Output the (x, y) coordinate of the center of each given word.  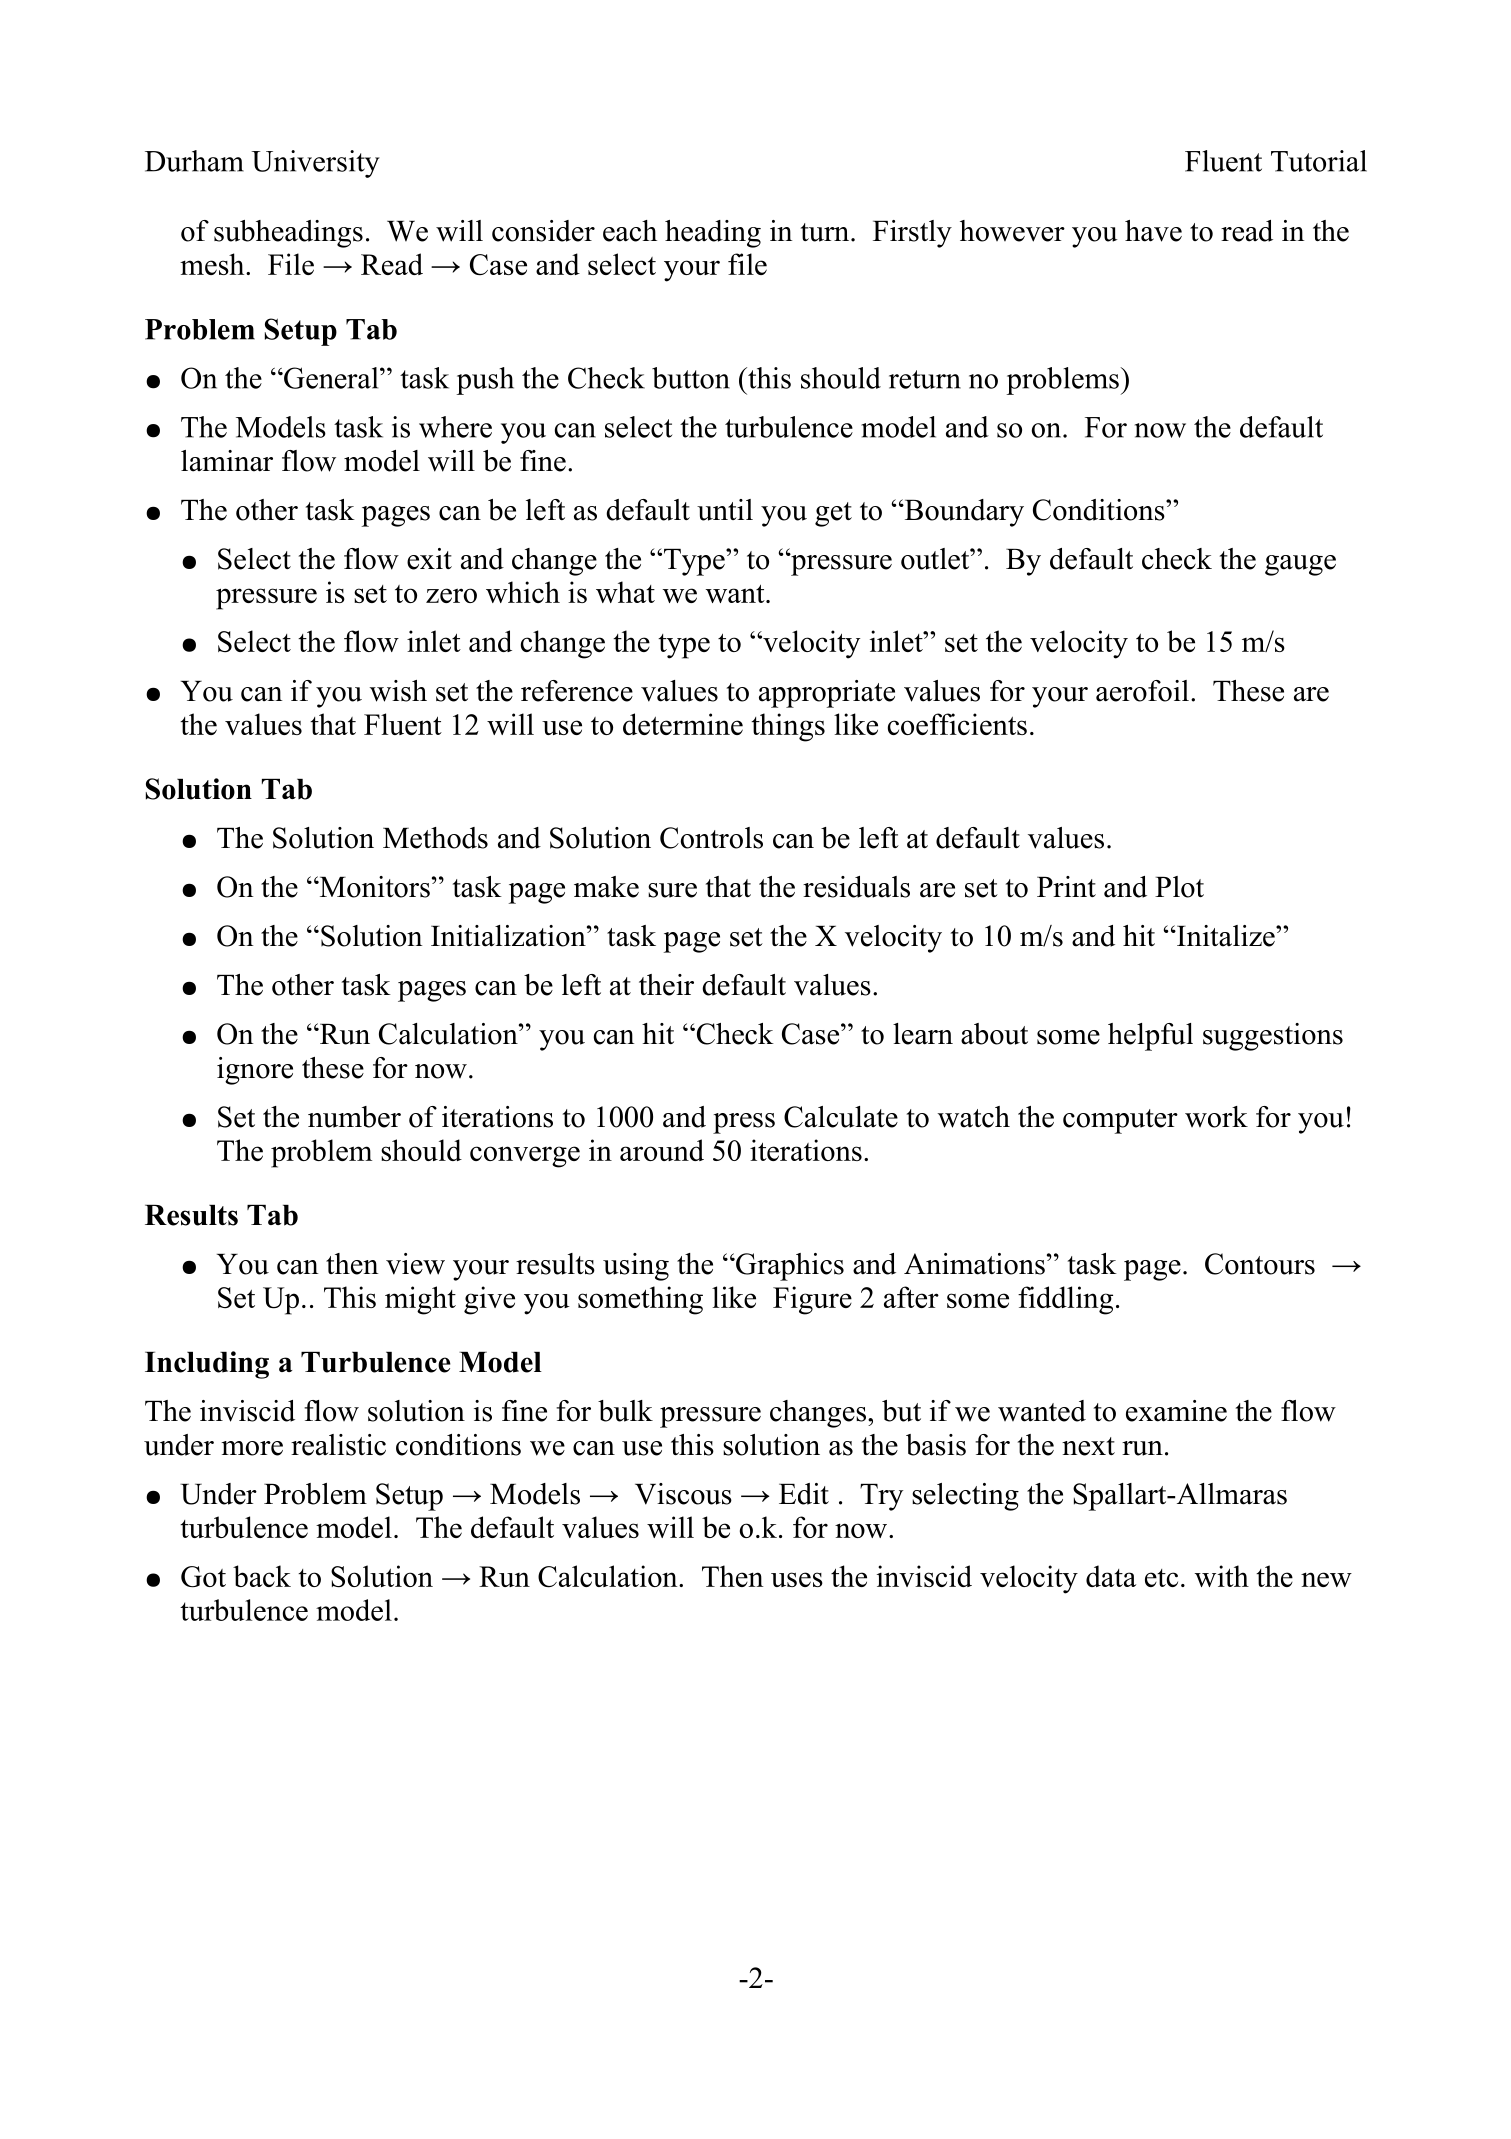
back (262, 1576)
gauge (1300, 565)
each (630, 231)
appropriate (827, 694)
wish (398, 691)
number (354, 1117)
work (1216, 1117)
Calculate (841, 1117)
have (1153, 231)
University (316, 164)
